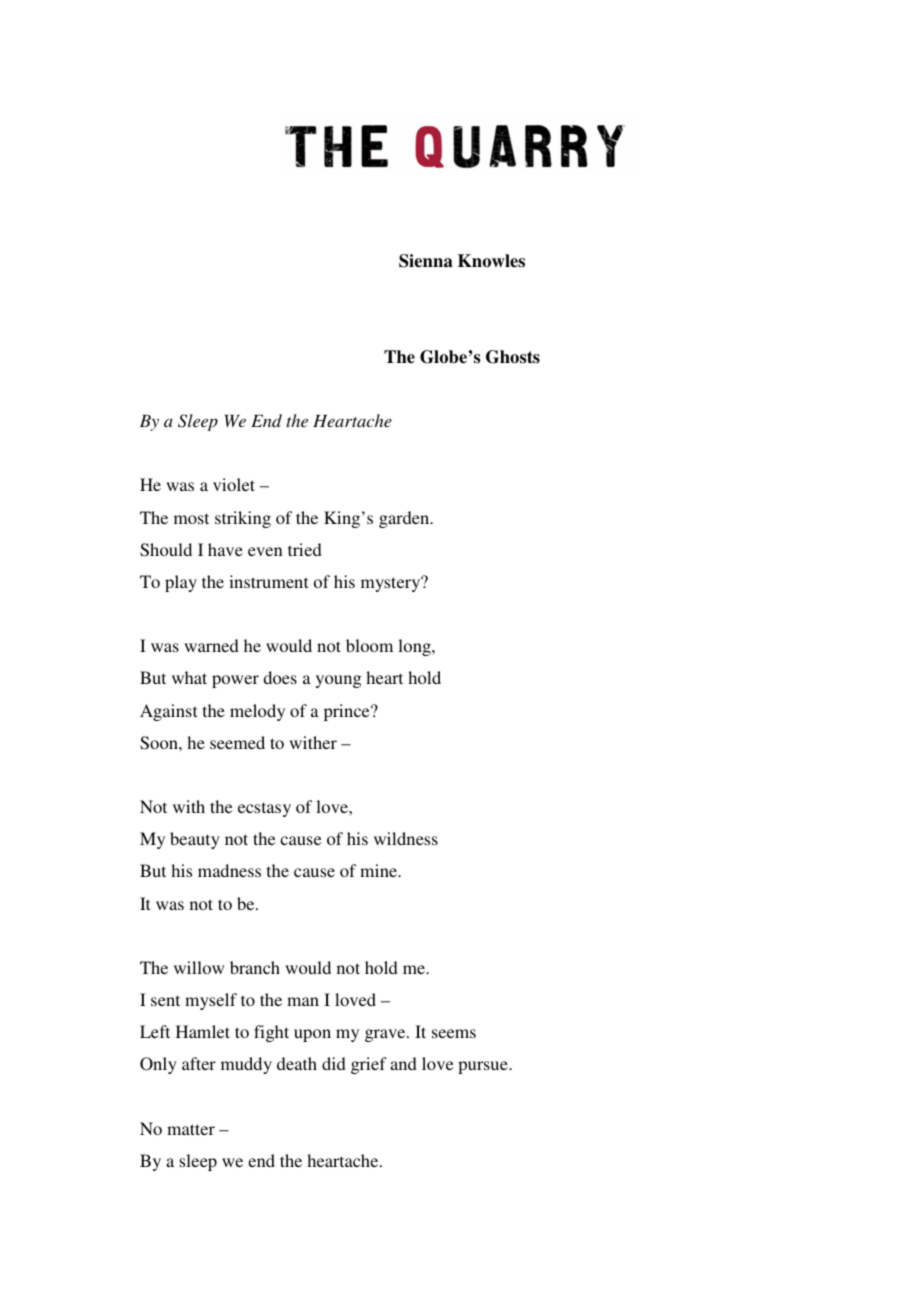  I want to click on young, so click(338, 681).
